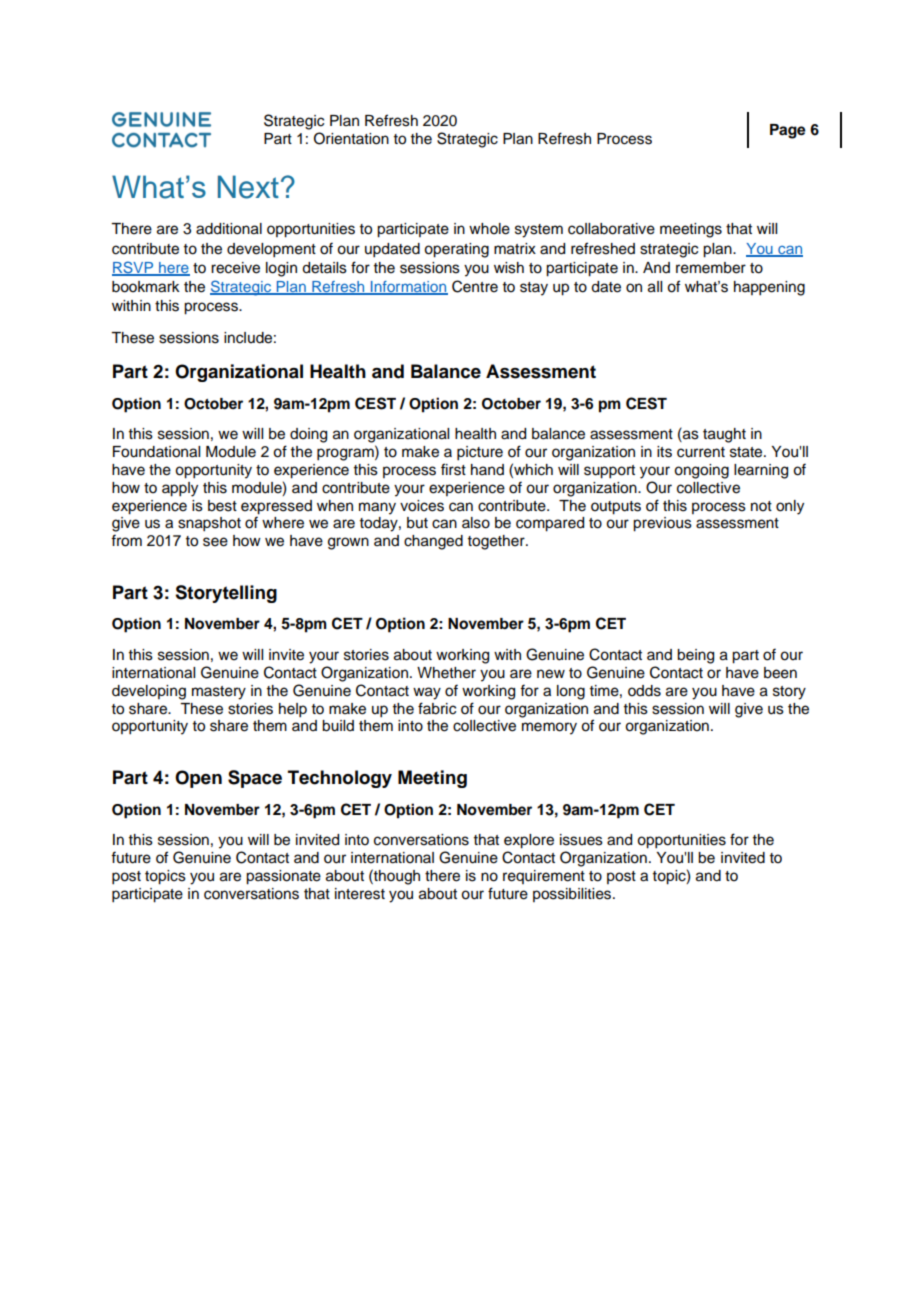  What do you see at coordinates (219, 693) in the screenshot?
I see `mastery` at bounding box center [219, 693].
